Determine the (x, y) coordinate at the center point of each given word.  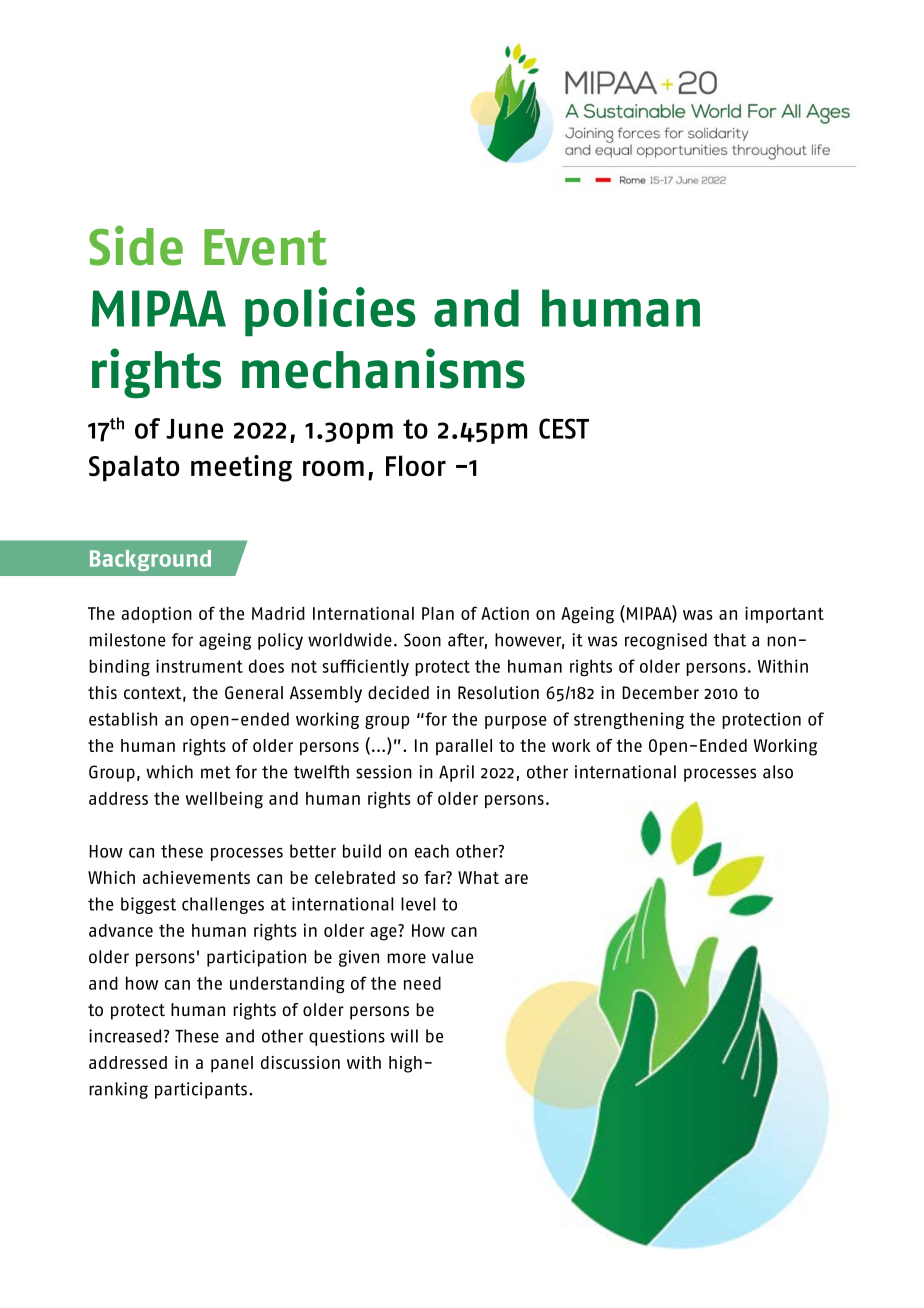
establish (123, 719)
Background (150, 560)
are (516, 879)
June (194, 429)
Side (136, 245)
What (478, 877)
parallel (464, 747)
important (784, 614)
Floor (416, 465)
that (730, 640)
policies (330, 311)
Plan (438, 613)
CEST (564, 428)
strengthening (629, 720)
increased (125, 1036)
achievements (196, 877)
